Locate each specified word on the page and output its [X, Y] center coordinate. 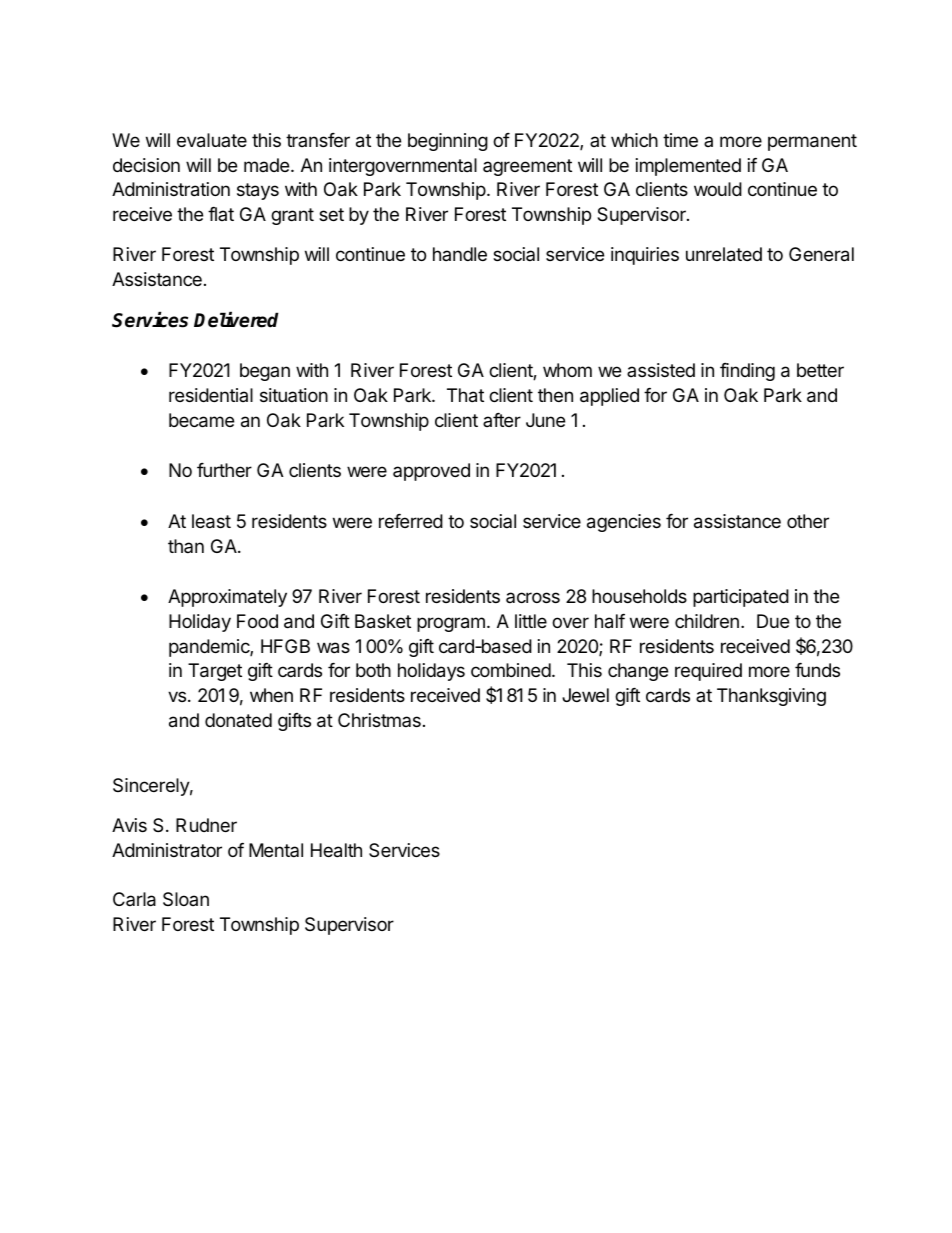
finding [747, 372]
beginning [448, 142]
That [465, 395]
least [211, 521]
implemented [688, 167]
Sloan [186, 899]
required [708, 672]
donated [238, 720]
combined [511, 670]
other [808, 521]
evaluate [212, 140]
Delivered [236, 320]
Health [336, 850]
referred [411, 521]
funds [817, 670]
